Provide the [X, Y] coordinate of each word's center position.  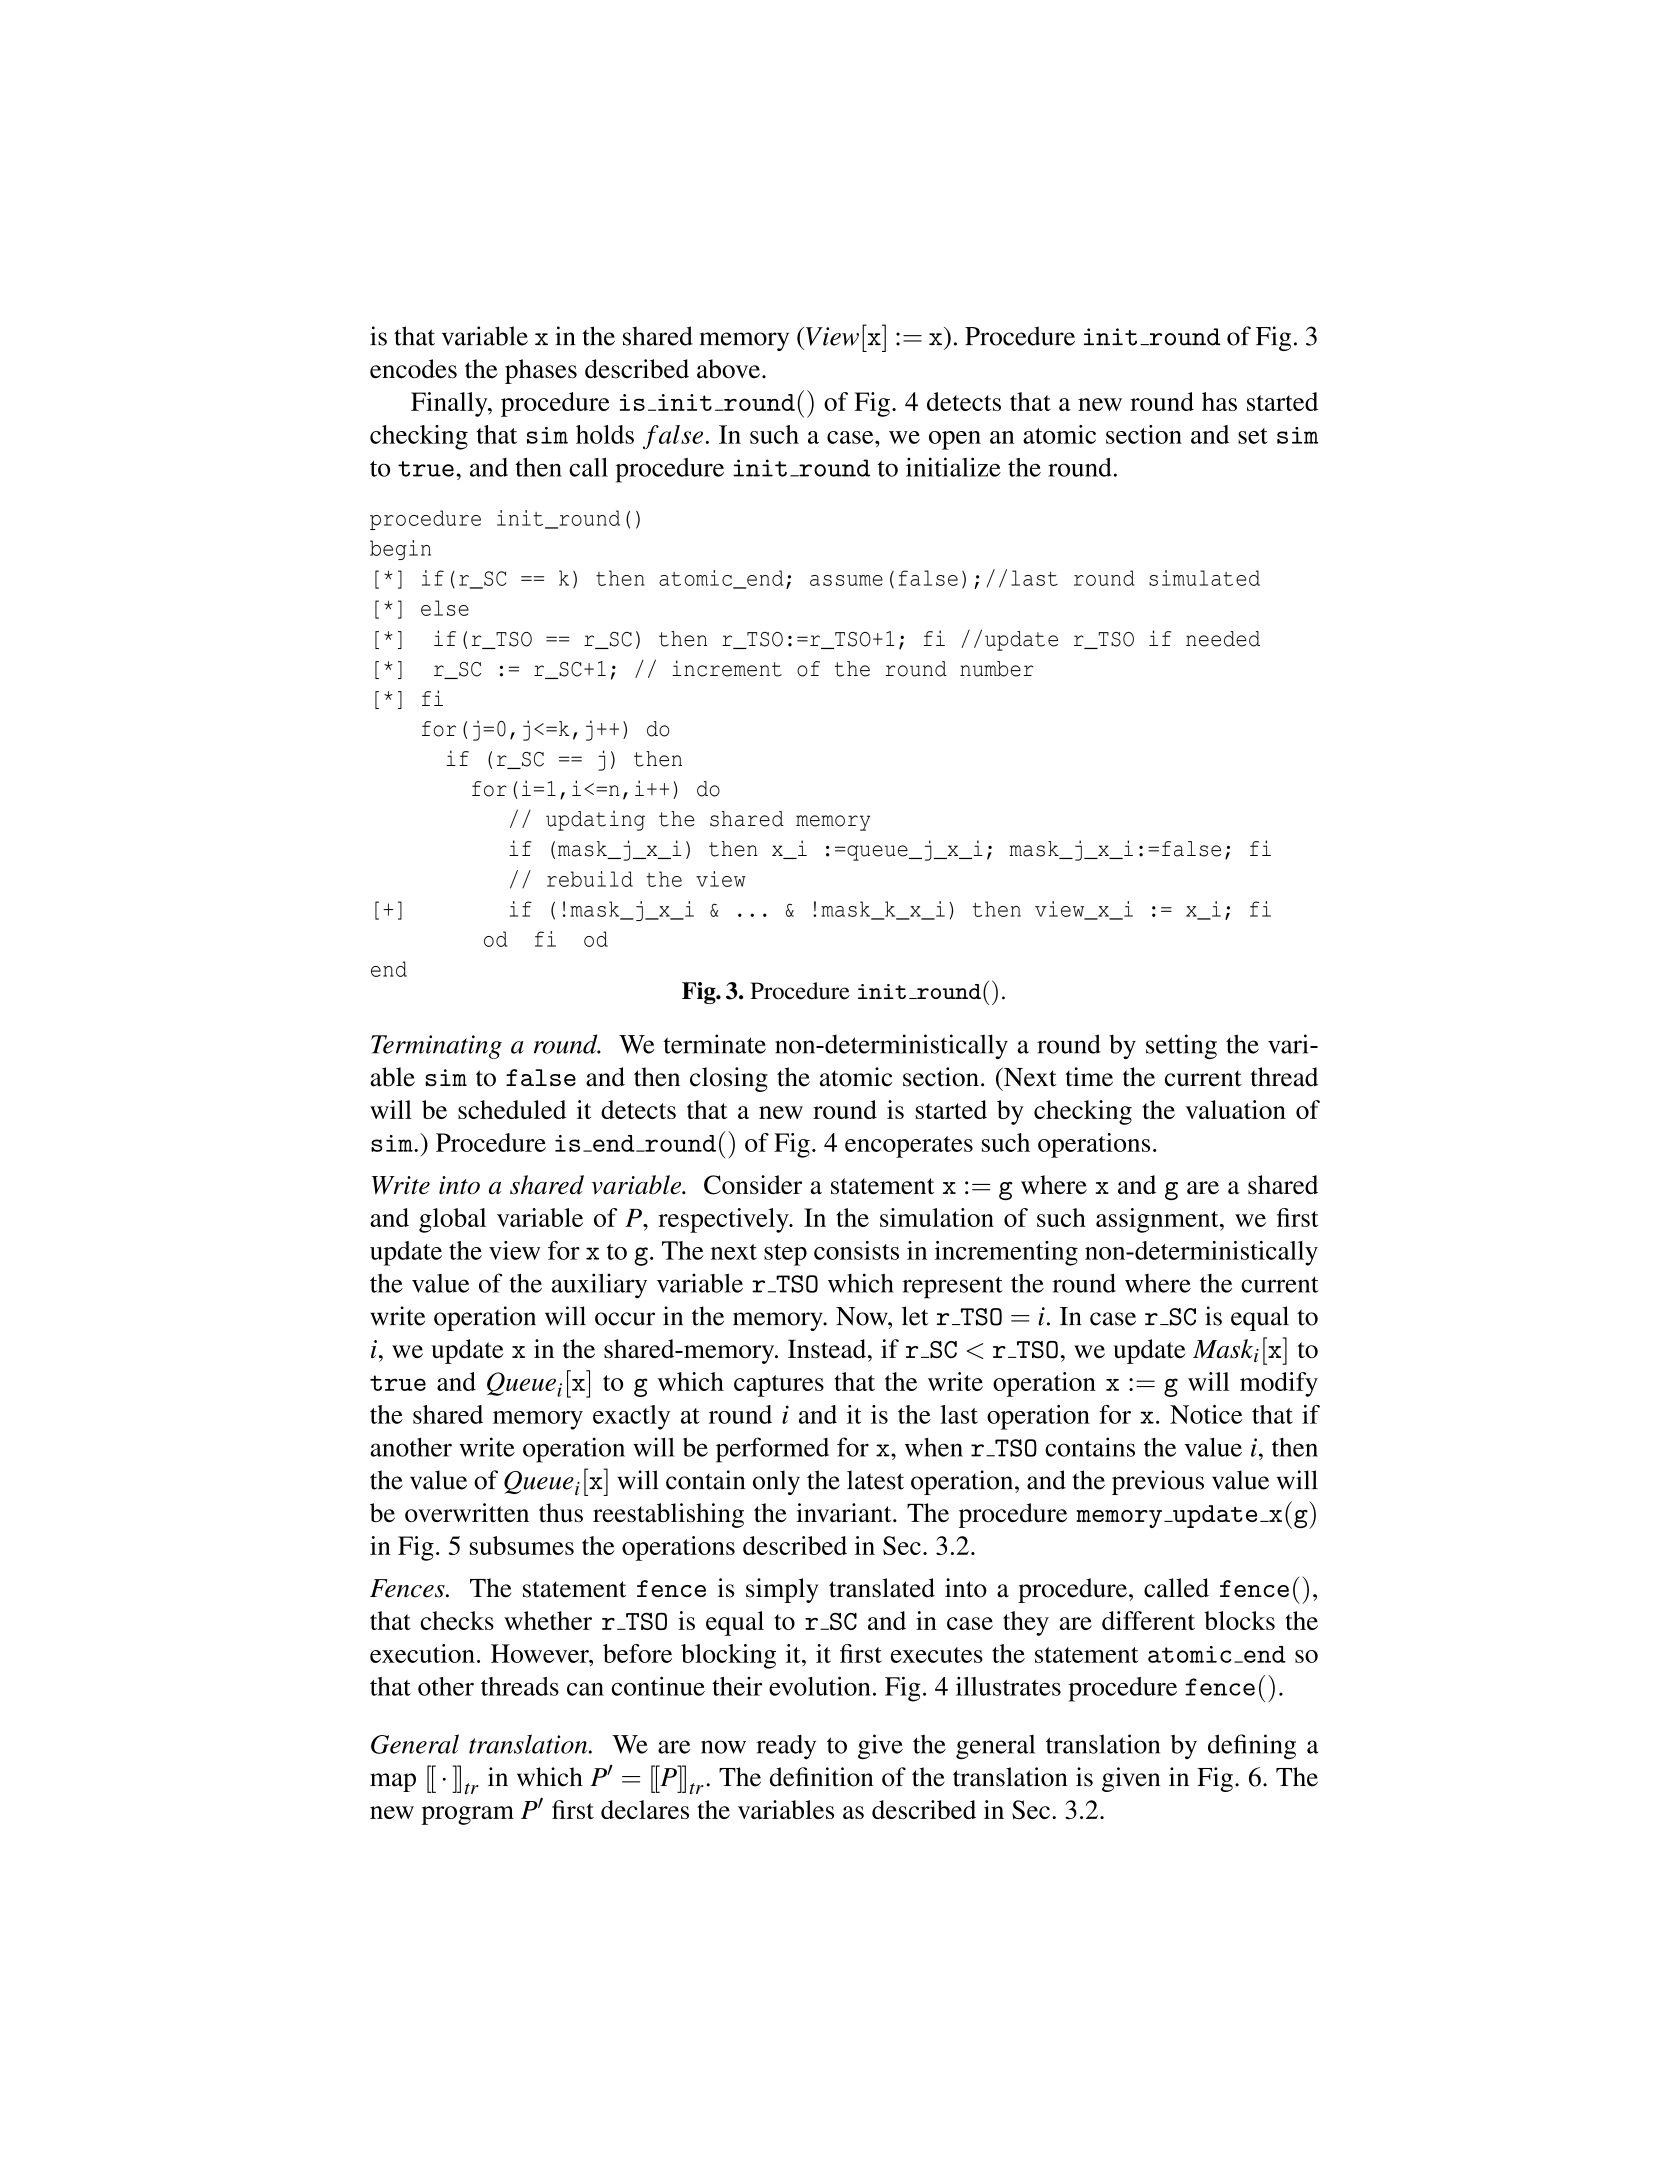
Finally [450, 404]
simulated [1204, 578]
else [445, 608]
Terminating [436, 1047]
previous [1158, 1482]
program [467, 1815]
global [452, 1220]
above [728, 369]
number [996, 669]
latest [875, 1480]
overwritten [467, 1512]
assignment [1158, 1220]
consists [856, 1250]
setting [1181, 1046]
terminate [714, 1044]
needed [1223, 639]
